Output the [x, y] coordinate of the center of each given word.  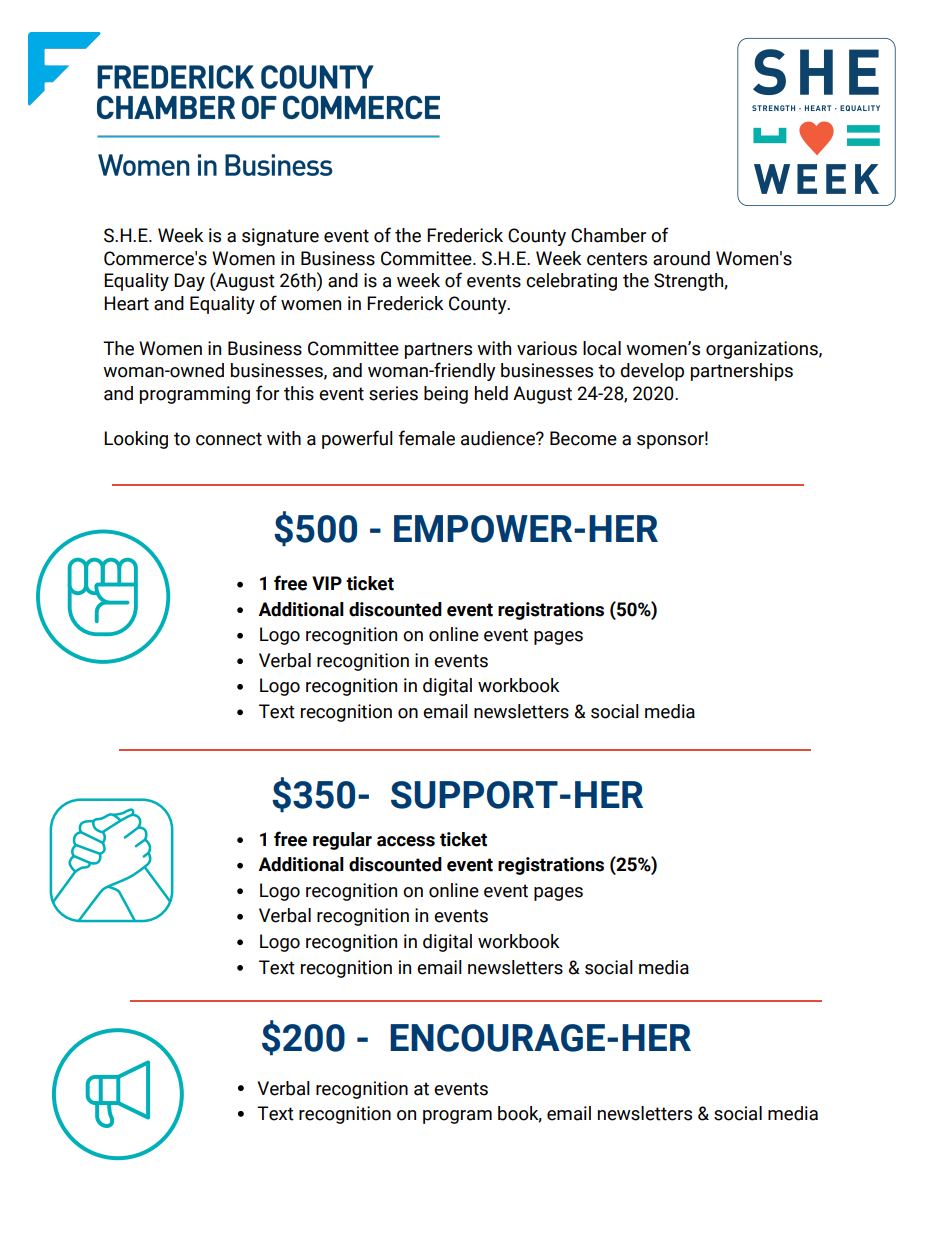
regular [342, 841]
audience [499, 438]
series [393, 393]
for [267, 393]
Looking [136, 440]
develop [652, 372]
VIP [327, 583]
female [426, 438]
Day [189, 282]
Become [583, 438]
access [406, 841]
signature [280, 237]
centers [617, 259]
